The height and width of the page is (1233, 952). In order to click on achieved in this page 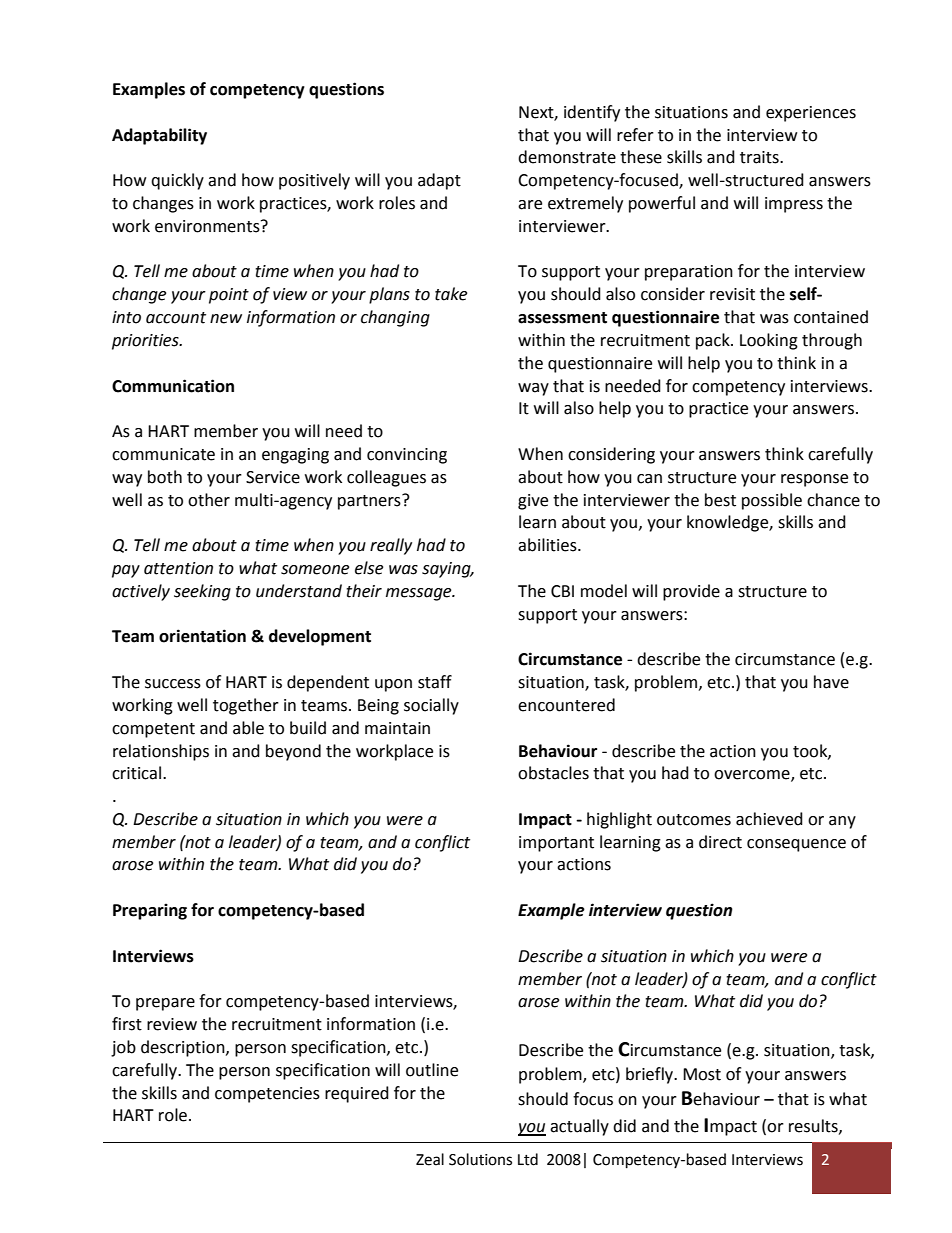, I will do `click(769, 819)`.
